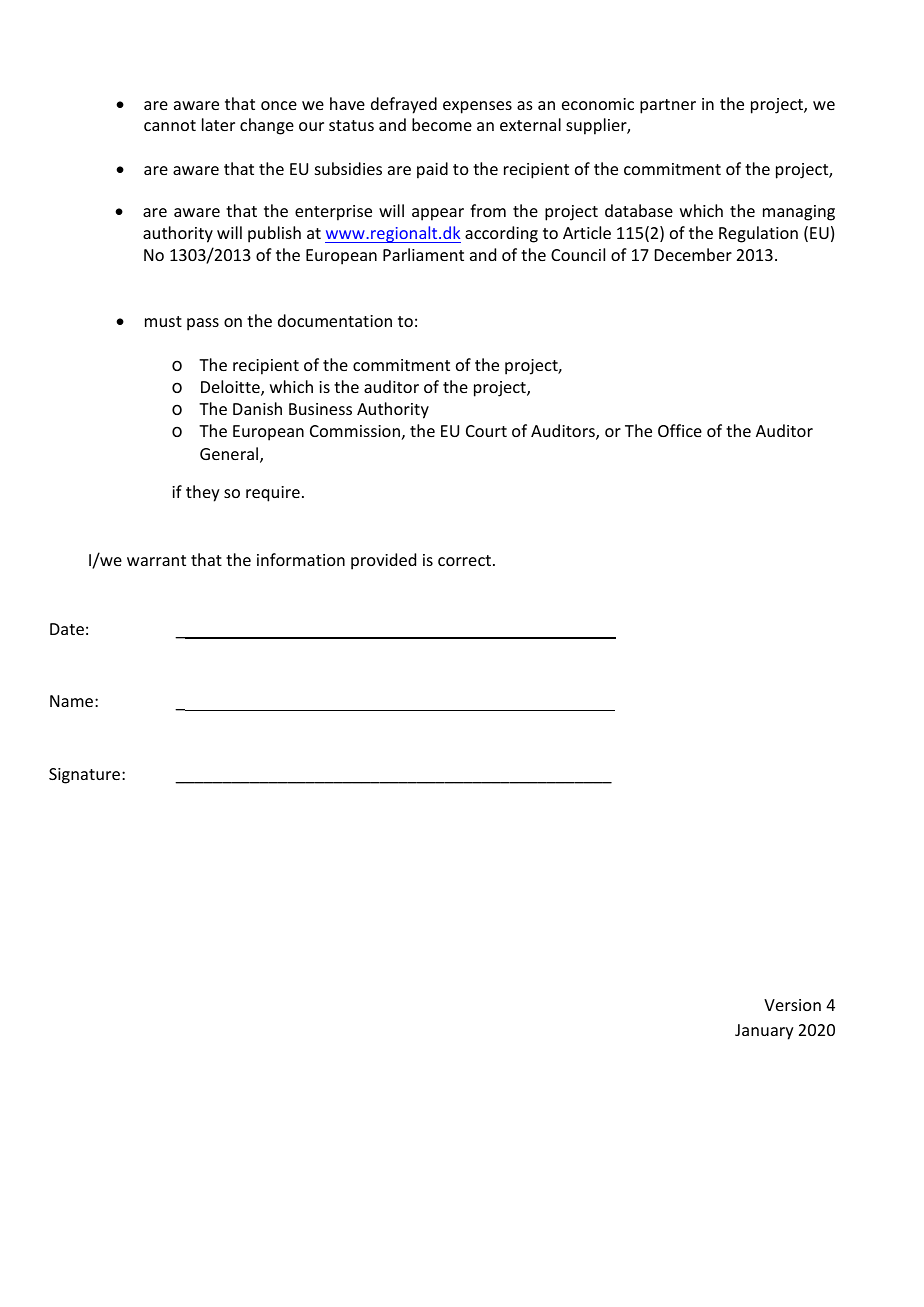 This screenshot has height=1307, width=924. Describe the element at coordinates (423, 254) in the screenshot. I see `Parliament` at that location.
